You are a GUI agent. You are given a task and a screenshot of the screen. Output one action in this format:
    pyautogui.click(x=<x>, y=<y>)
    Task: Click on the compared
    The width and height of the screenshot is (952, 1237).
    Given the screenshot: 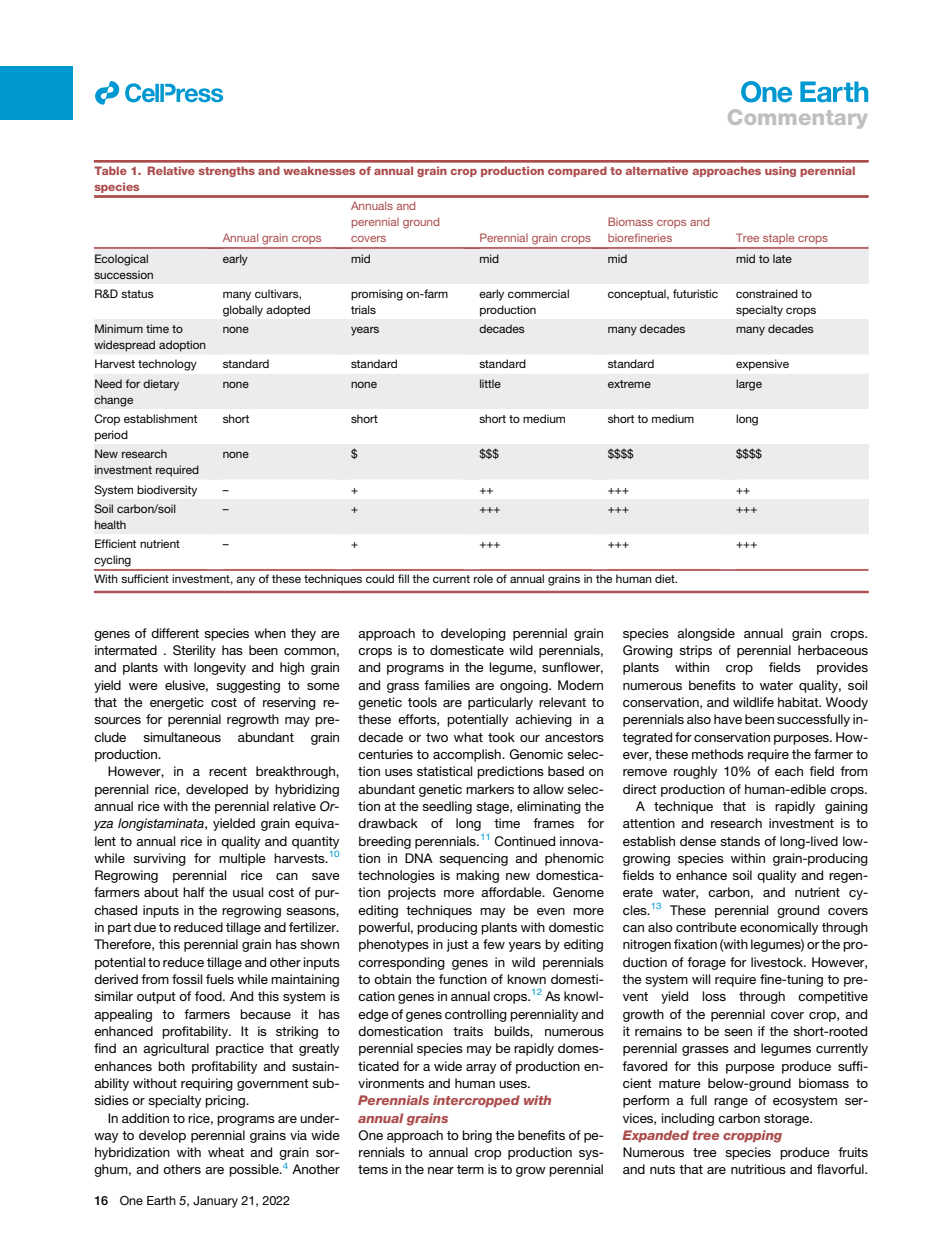 What is the action you would take?
    pyautogui.click(x=577, y=171)
